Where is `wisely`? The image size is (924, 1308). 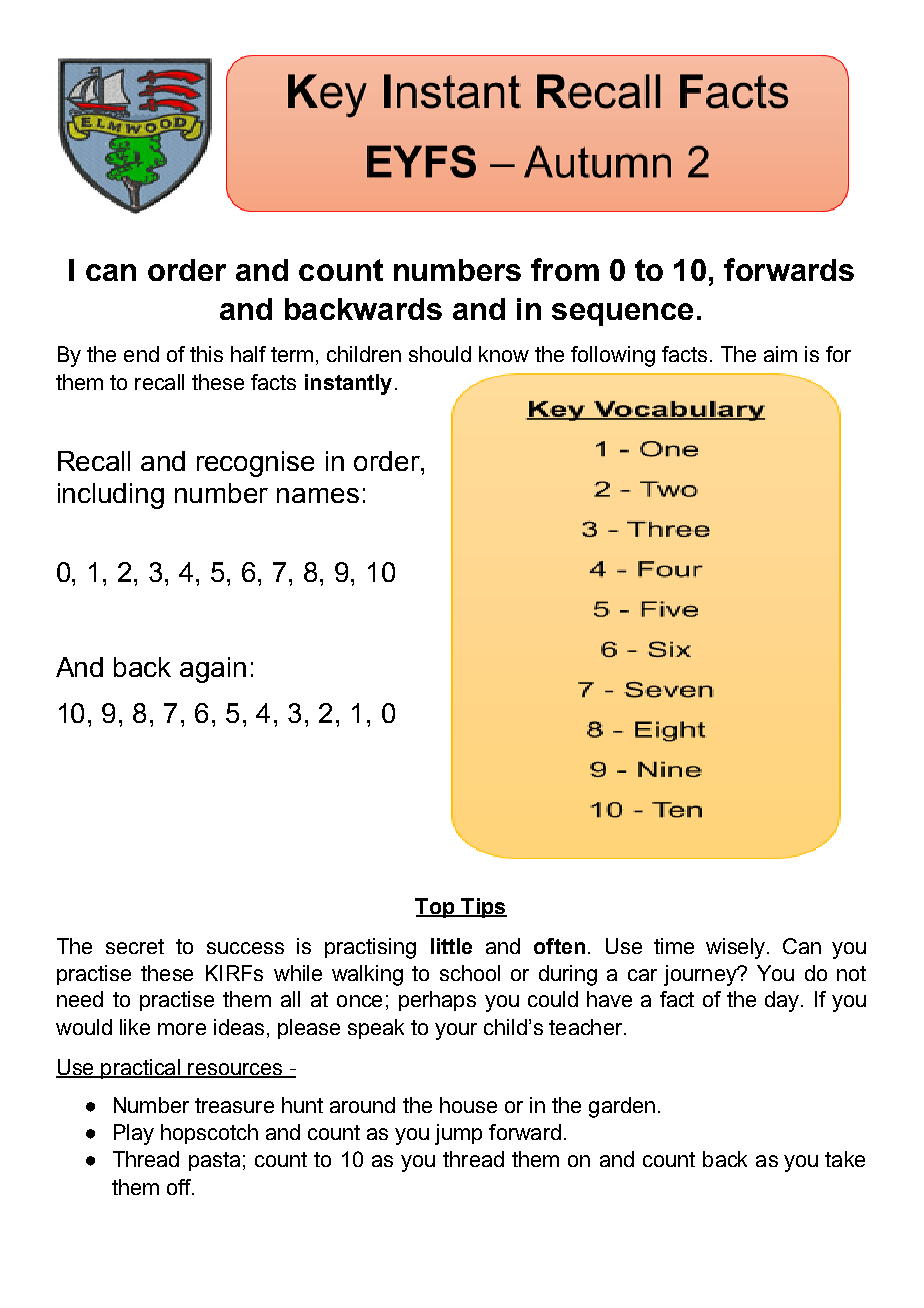 wisely is located at coordinates (737, 948).
